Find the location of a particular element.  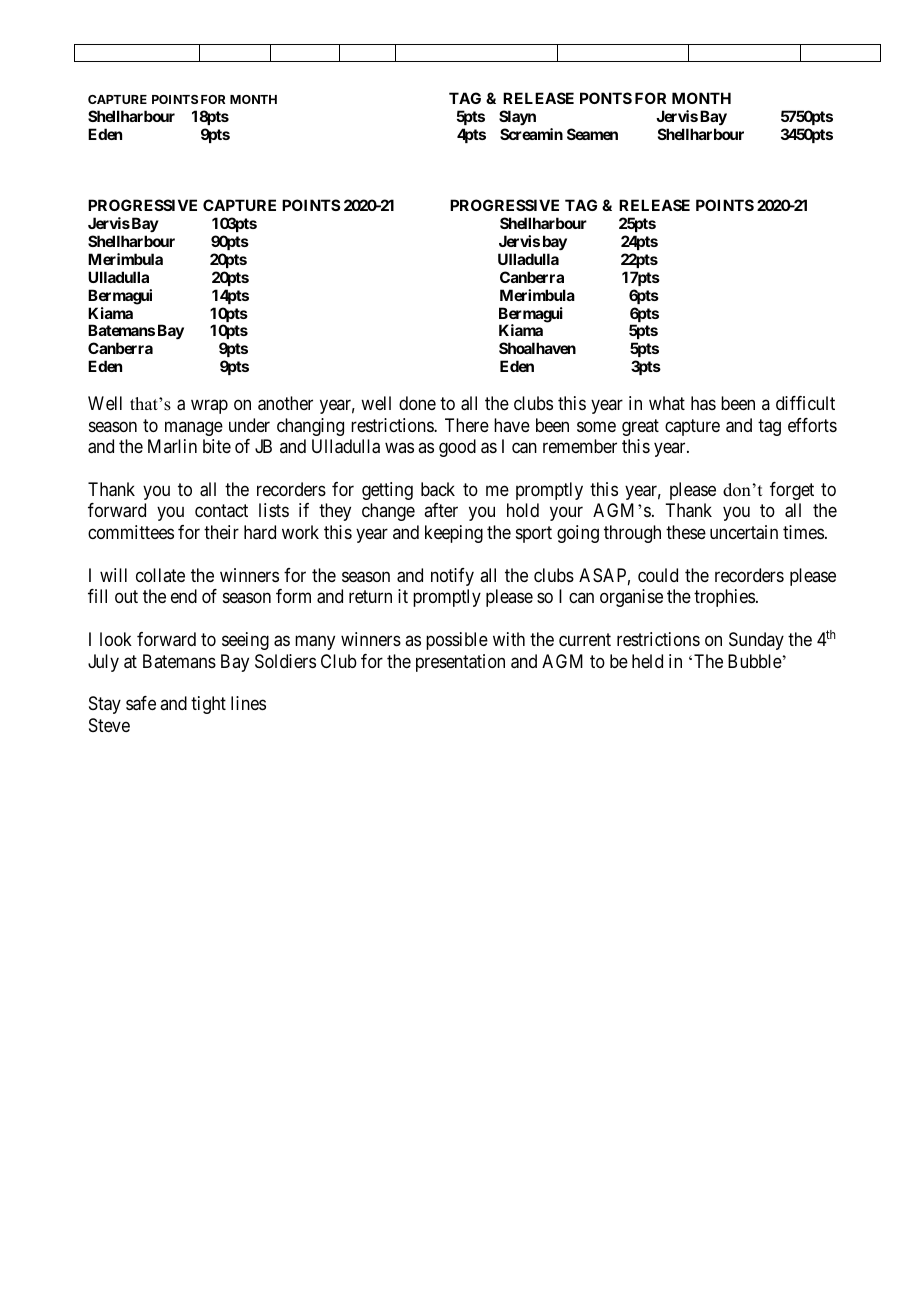

what is located at coordinates (667, 403).
